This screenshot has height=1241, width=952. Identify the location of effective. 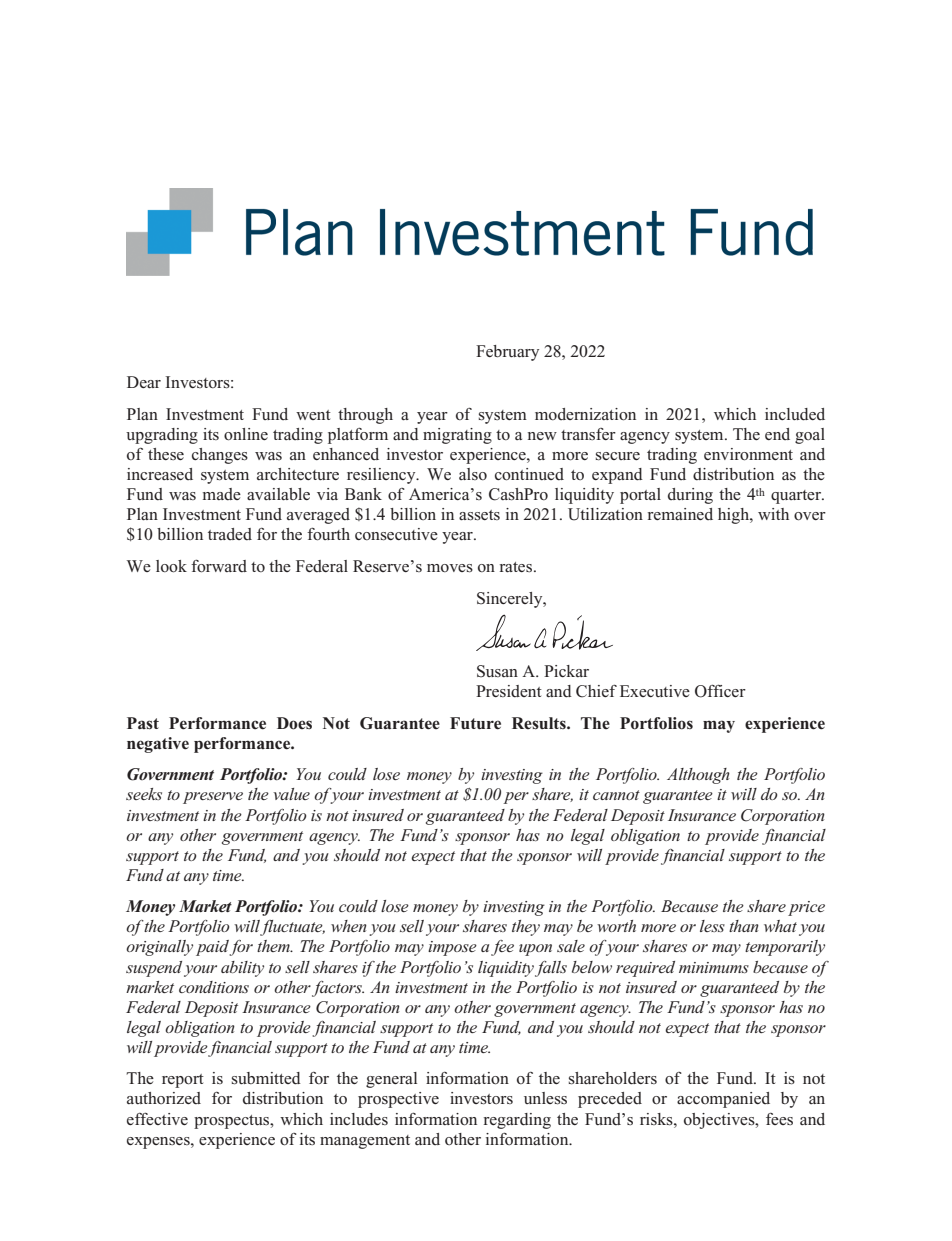
(157, 1118).
